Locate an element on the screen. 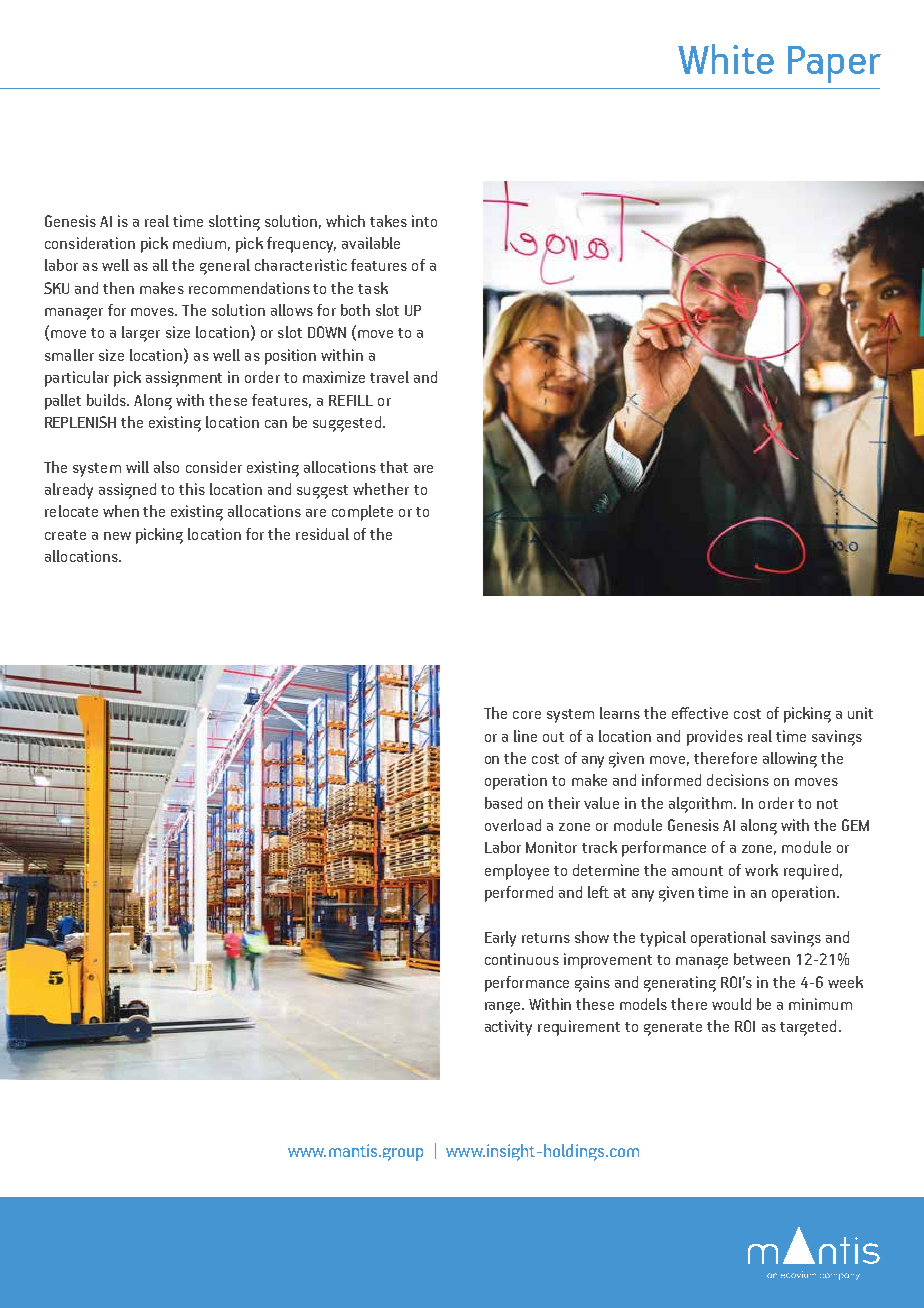 This screenshot has width=924, height=1308. travel is located at coordinates (389, 377).
